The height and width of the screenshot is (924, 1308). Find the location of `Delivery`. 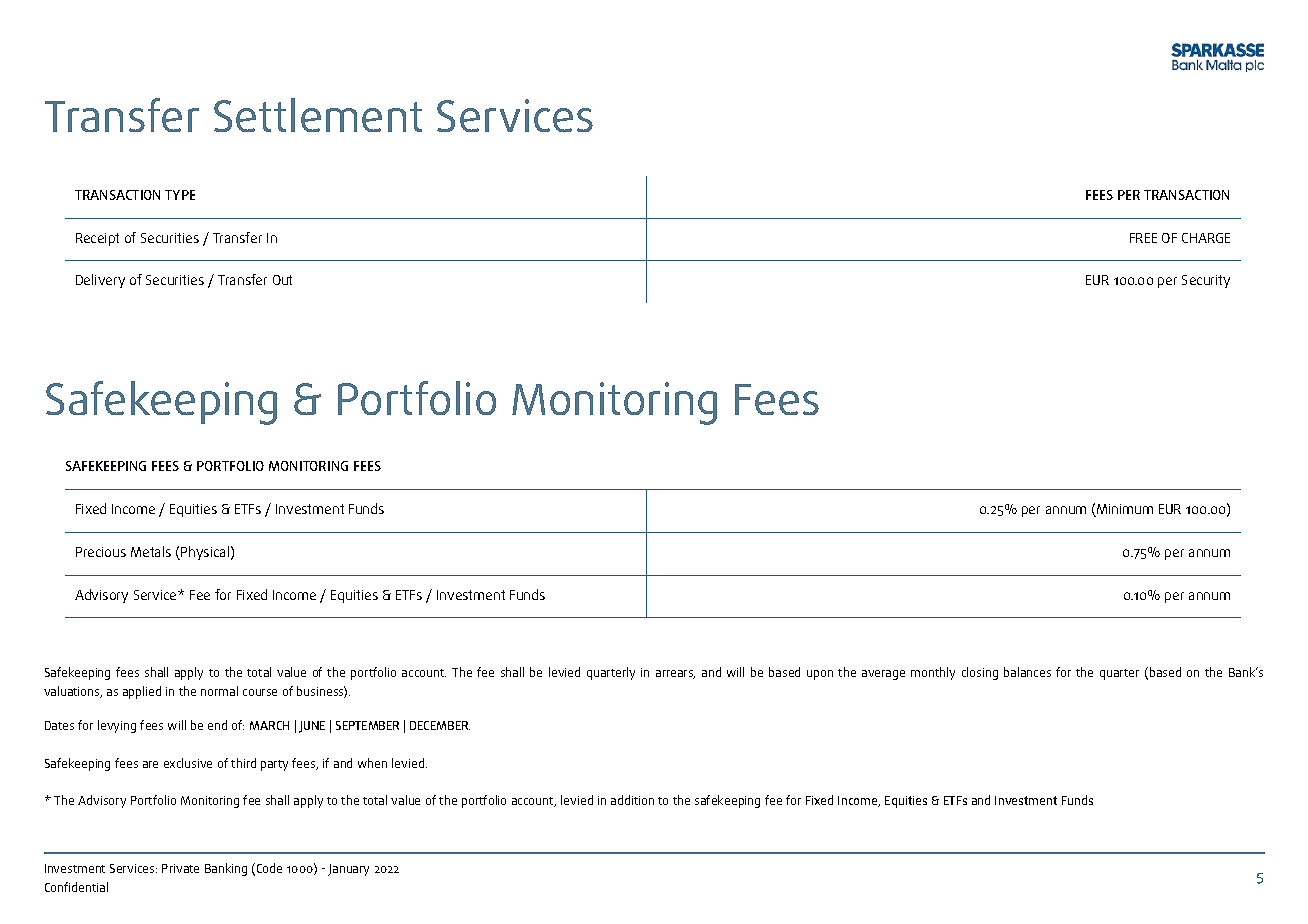

Delivery is located at coordinates (100, 281).
